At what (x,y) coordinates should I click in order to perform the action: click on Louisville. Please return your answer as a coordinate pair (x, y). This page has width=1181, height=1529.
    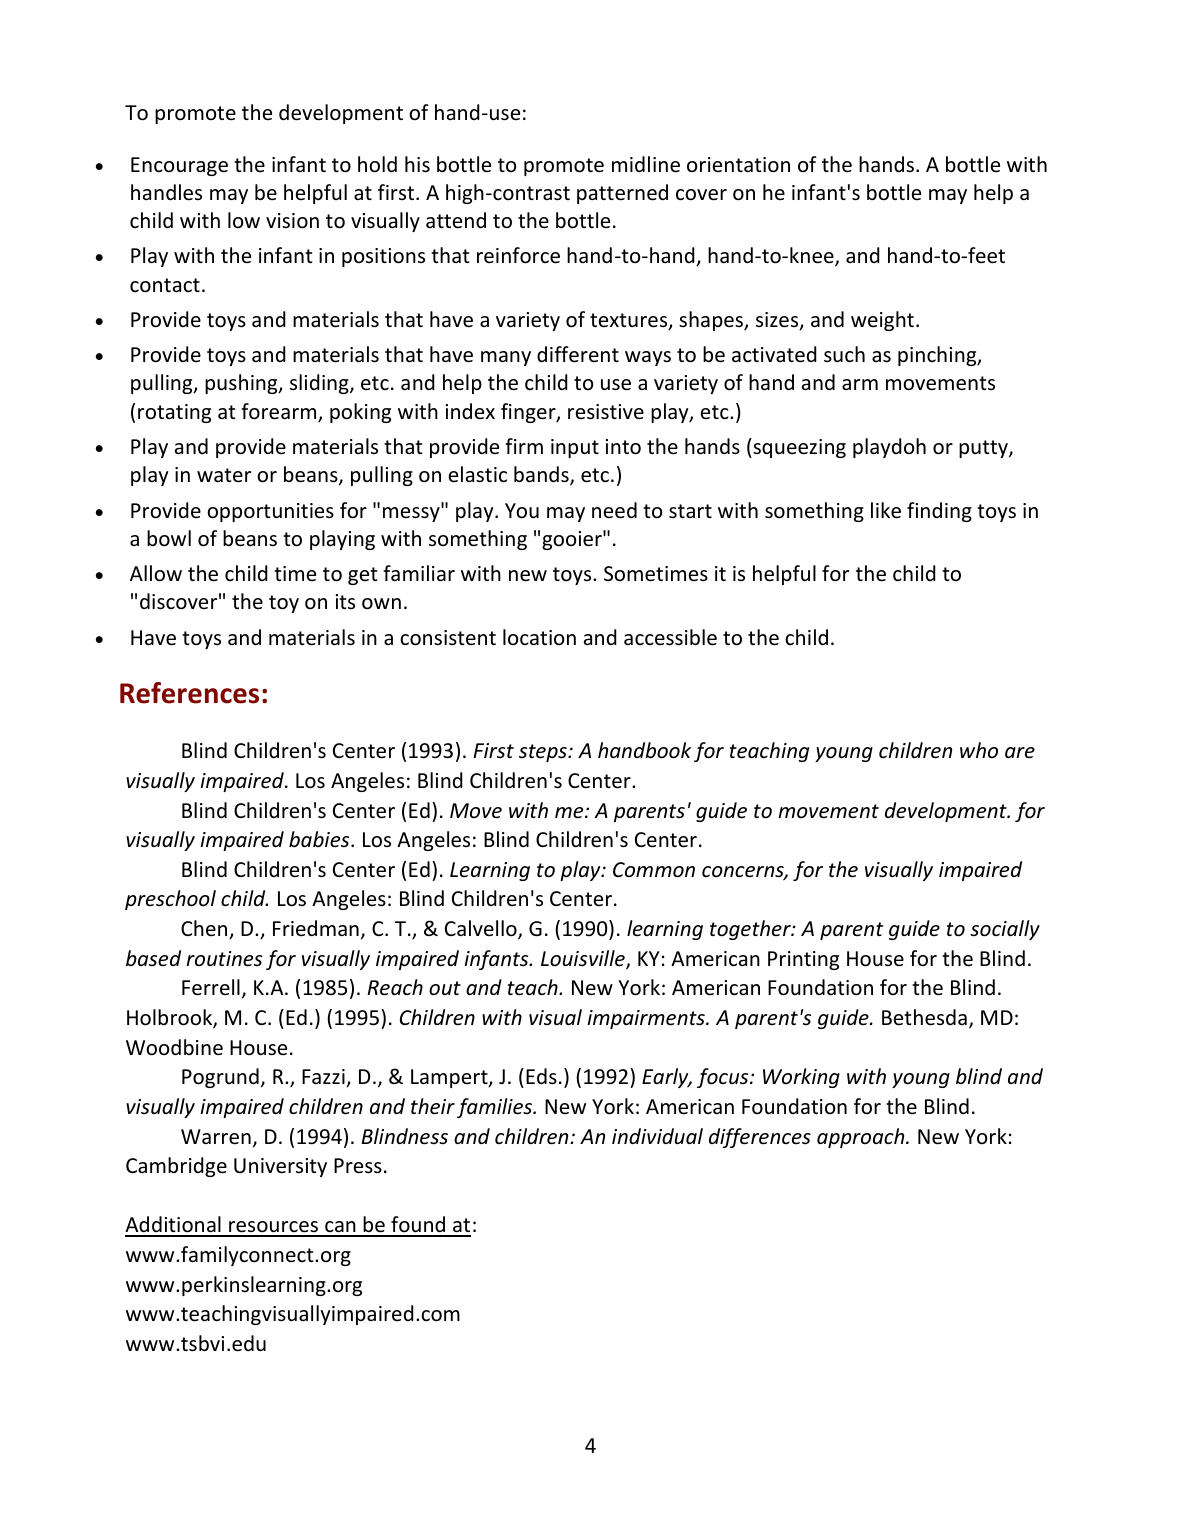
    Looking at the image, I should click on (584, 959).
